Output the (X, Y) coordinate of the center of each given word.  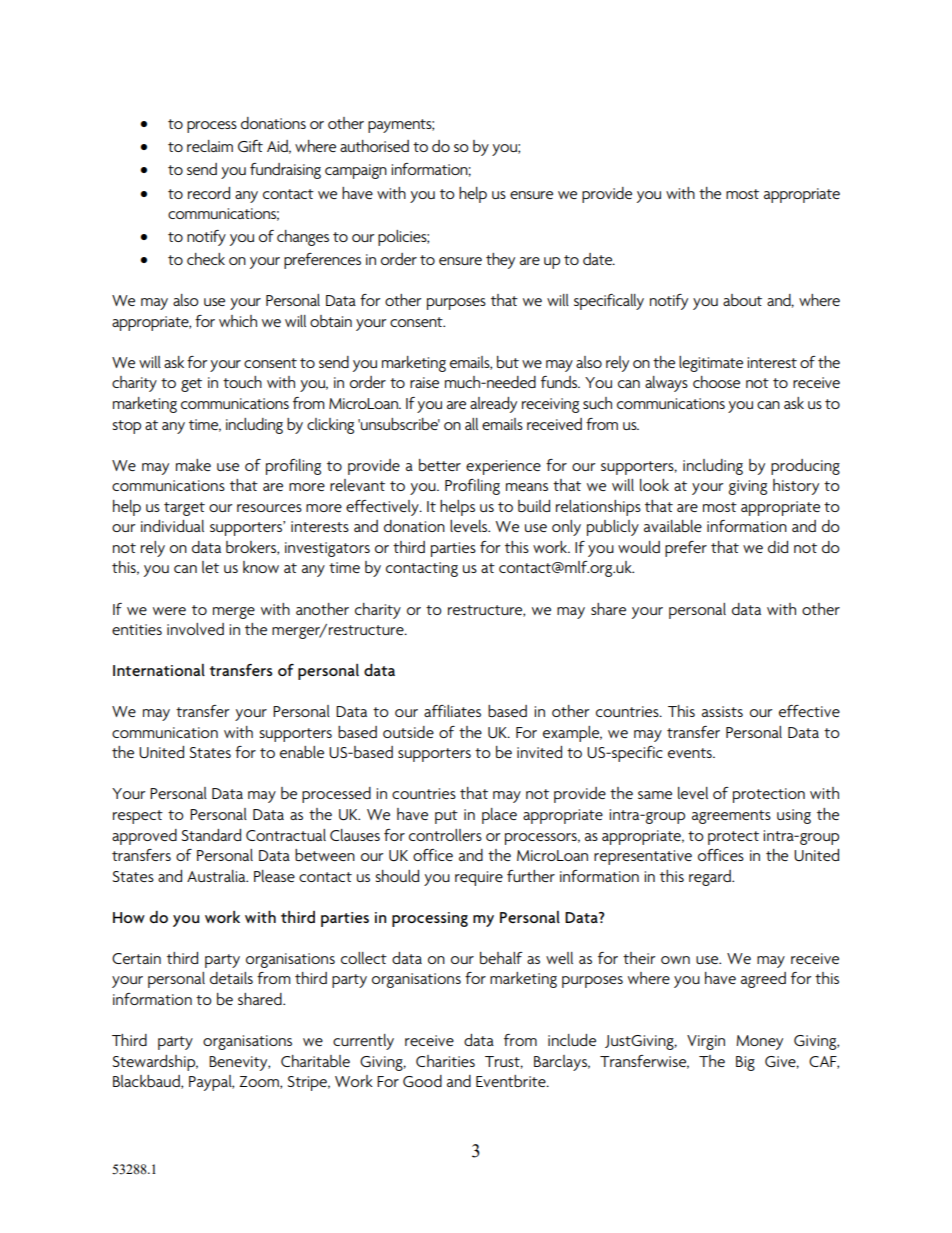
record (209, 193)
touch (242, 382)
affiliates (452, 711)
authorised (374, 146)
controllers (445, 835)
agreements (731, 817)
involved (195, 629)
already (493, 405)
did (778, 547)
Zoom (260, 1082)
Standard (211, 835)
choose (716, 382)
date (599, 259)
